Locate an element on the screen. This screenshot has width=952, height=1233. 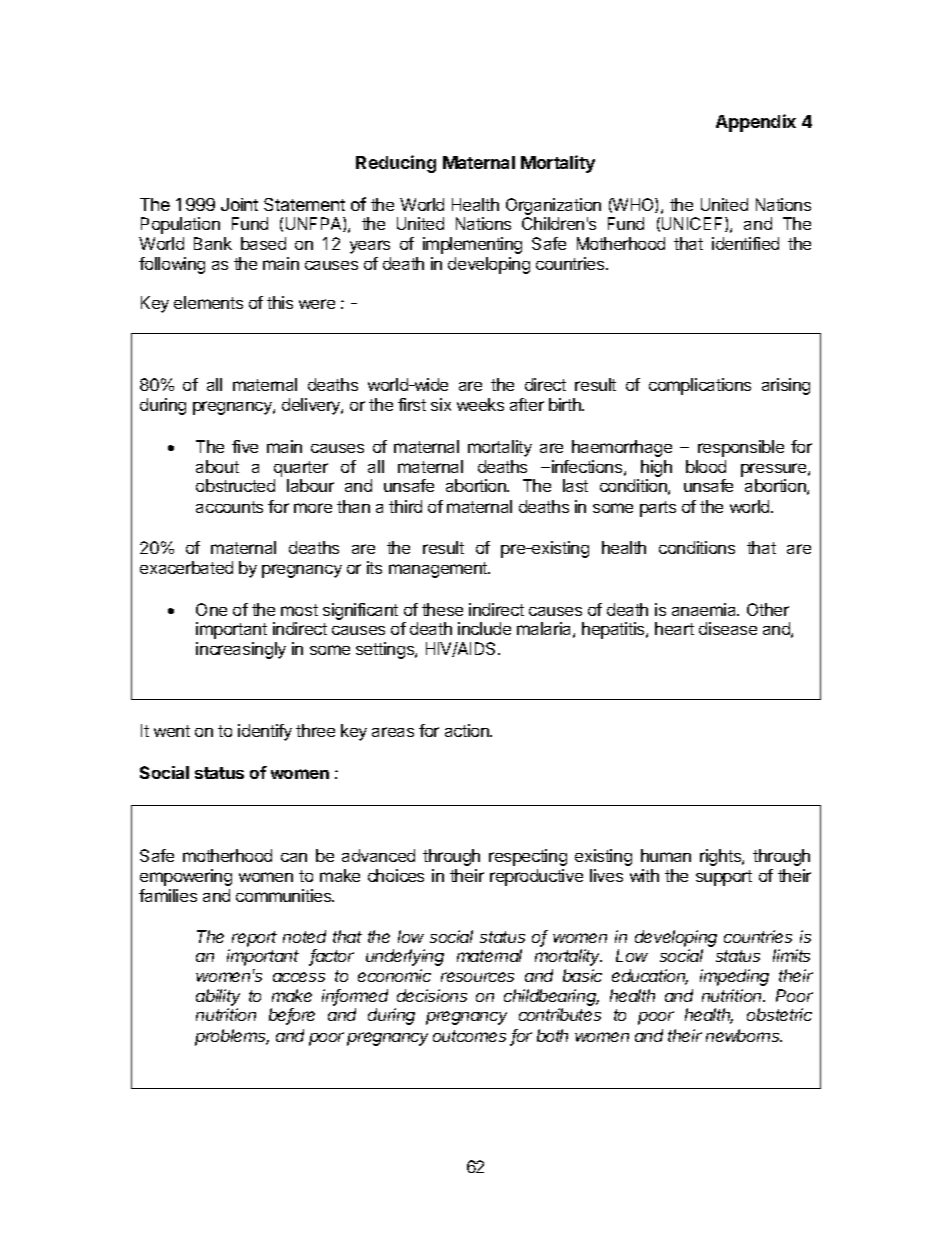
disease is located at coordinates (728, 628).
